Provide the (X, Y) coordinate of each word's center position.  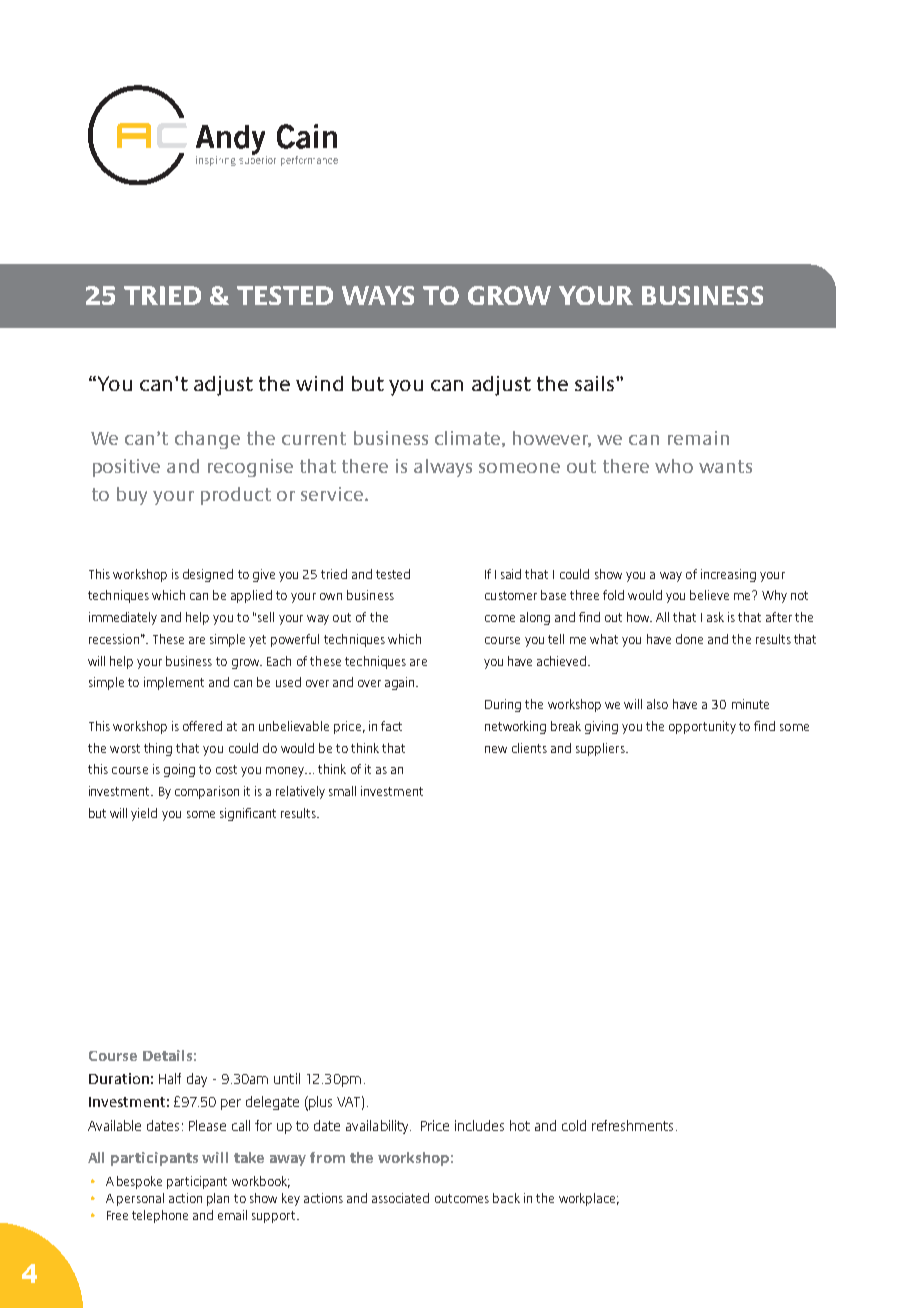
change (207, 440)
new (496, 749)
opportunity (702, 727)
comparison (207, 792)
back (506, 1198)
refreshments (632, 1125)
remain (698, 438)
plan (218, 1199)
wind (319, 383)
